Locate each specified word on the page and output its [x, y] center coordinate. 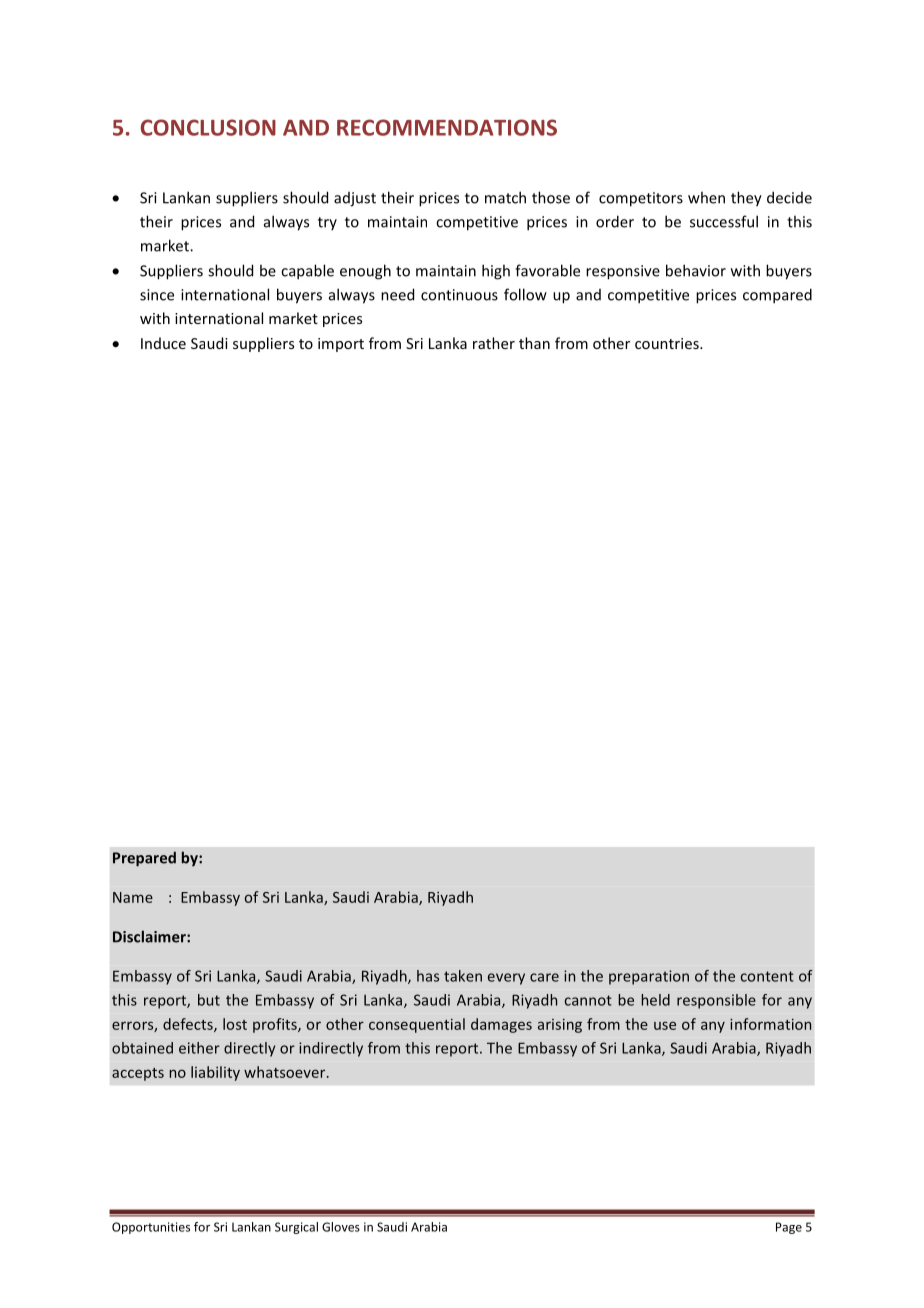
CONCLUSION [208, 127]
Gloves [341, 1227]
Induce [163, 343]
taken [463, 976]
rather [494, 343]
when [706, 197]
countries [668, 343]
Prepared [144, 859]
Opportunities [151, 1228]
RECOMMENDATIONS [447, 127]
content [767, 976]
